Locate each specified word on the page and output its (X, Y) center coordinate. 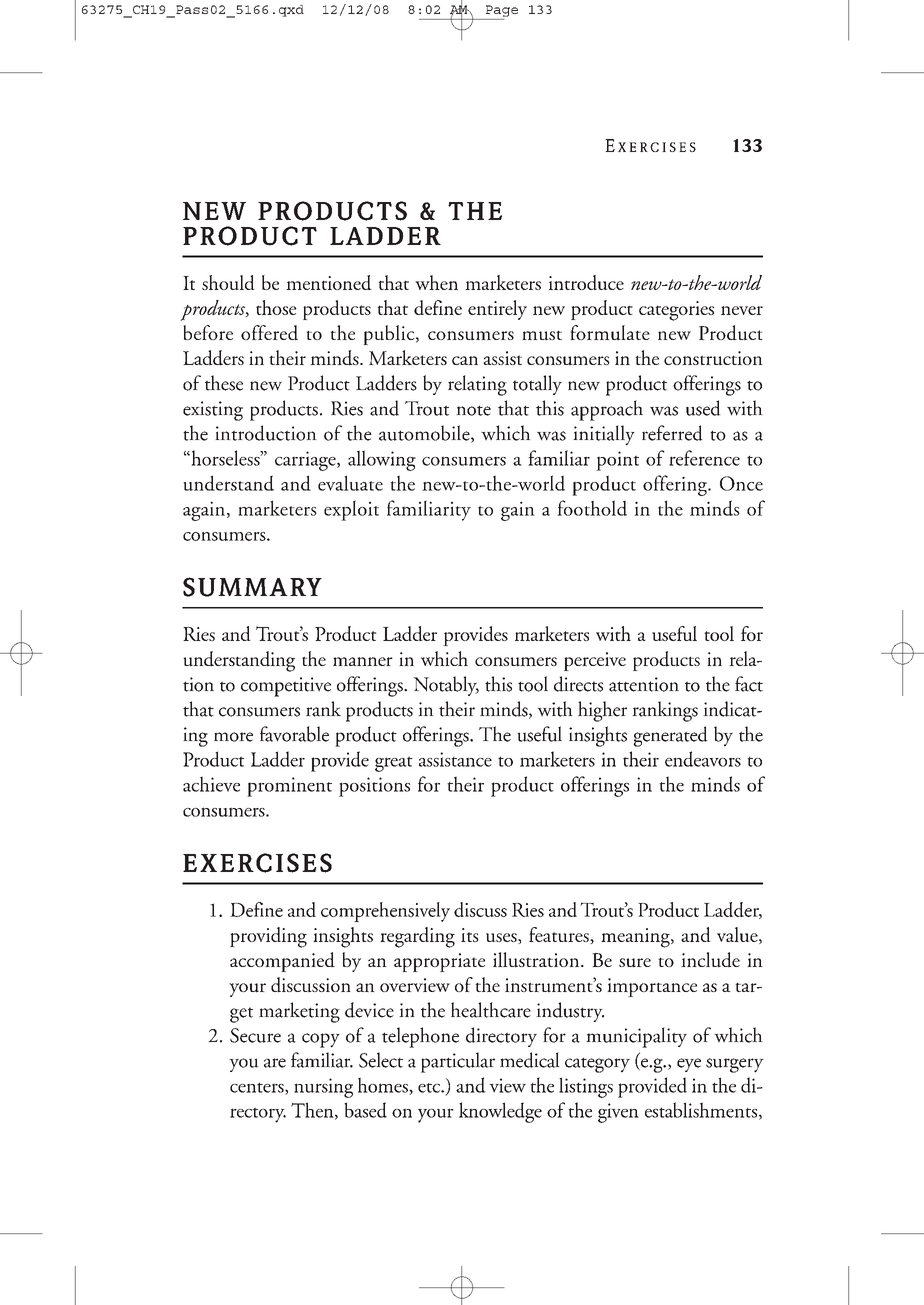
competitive (286, 687)
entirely (497, 310)
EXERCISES (257, 863)
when (436, 282)
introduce (586, 282)
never (742, 310)
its (470, 935)
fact (749, 684)
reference (704, 458)
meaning (636, 938)
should (228, 282)
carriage (306, 461)
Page (502, 11)
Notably (446, 686)
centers (258, 1088)
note (473, 410)
